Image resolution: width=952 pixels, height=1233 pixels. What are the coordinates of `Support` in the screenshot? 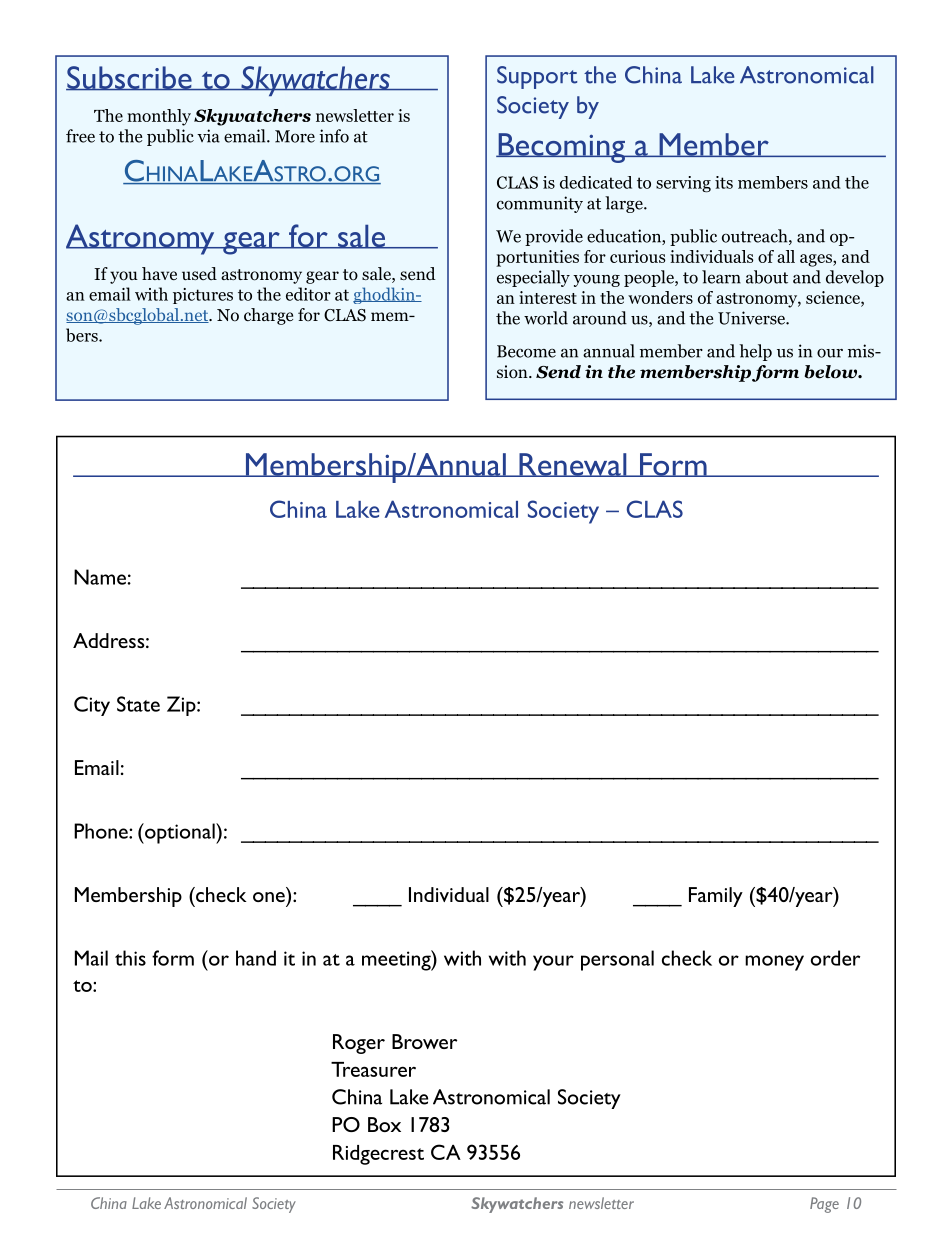 It's located at (537, 77).
